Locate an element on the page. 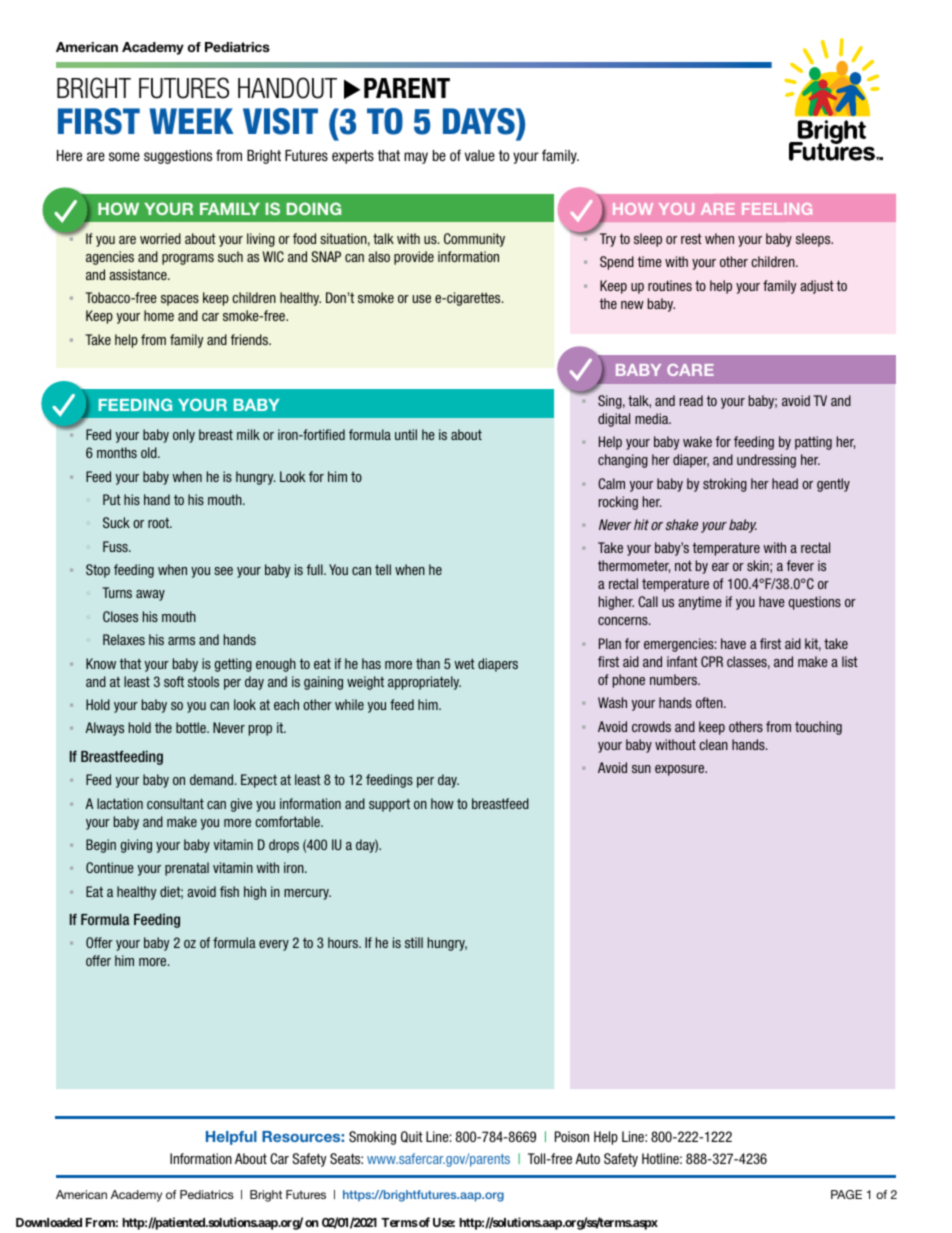 The width and height of the image is (952, 1233). Quit is located at coordinates (412, 1137).
